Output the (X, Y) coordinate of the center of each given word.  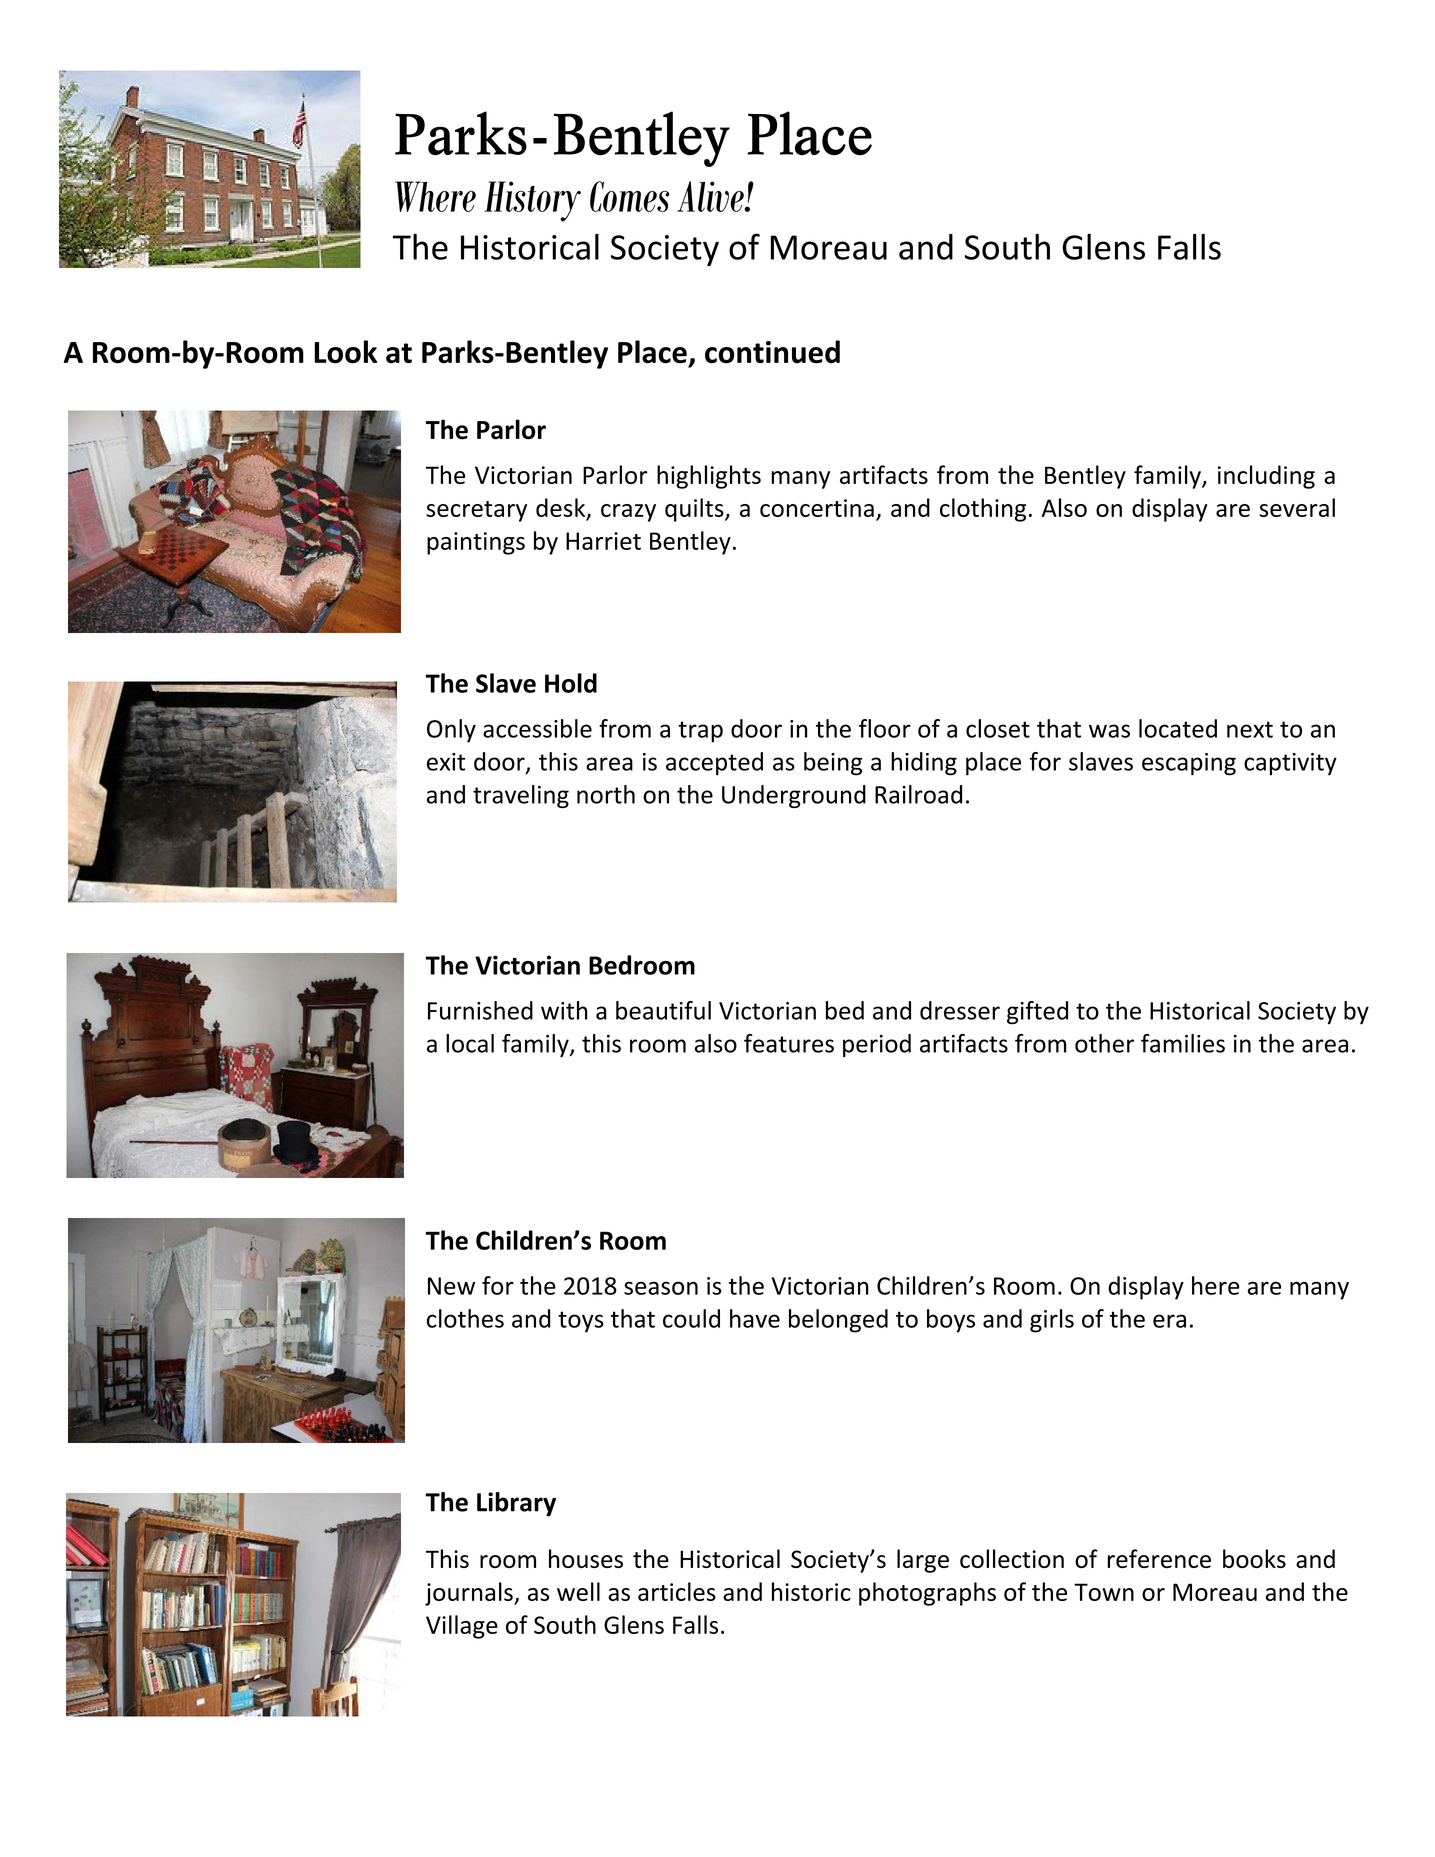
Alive (711, 196)
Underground (794, 796)
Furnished (480, 1010)
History (532, 201)
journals (470, 1594)
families (1183, 1043)
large (923, 1561)
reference (1159, 1558)
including (1266, 477)
